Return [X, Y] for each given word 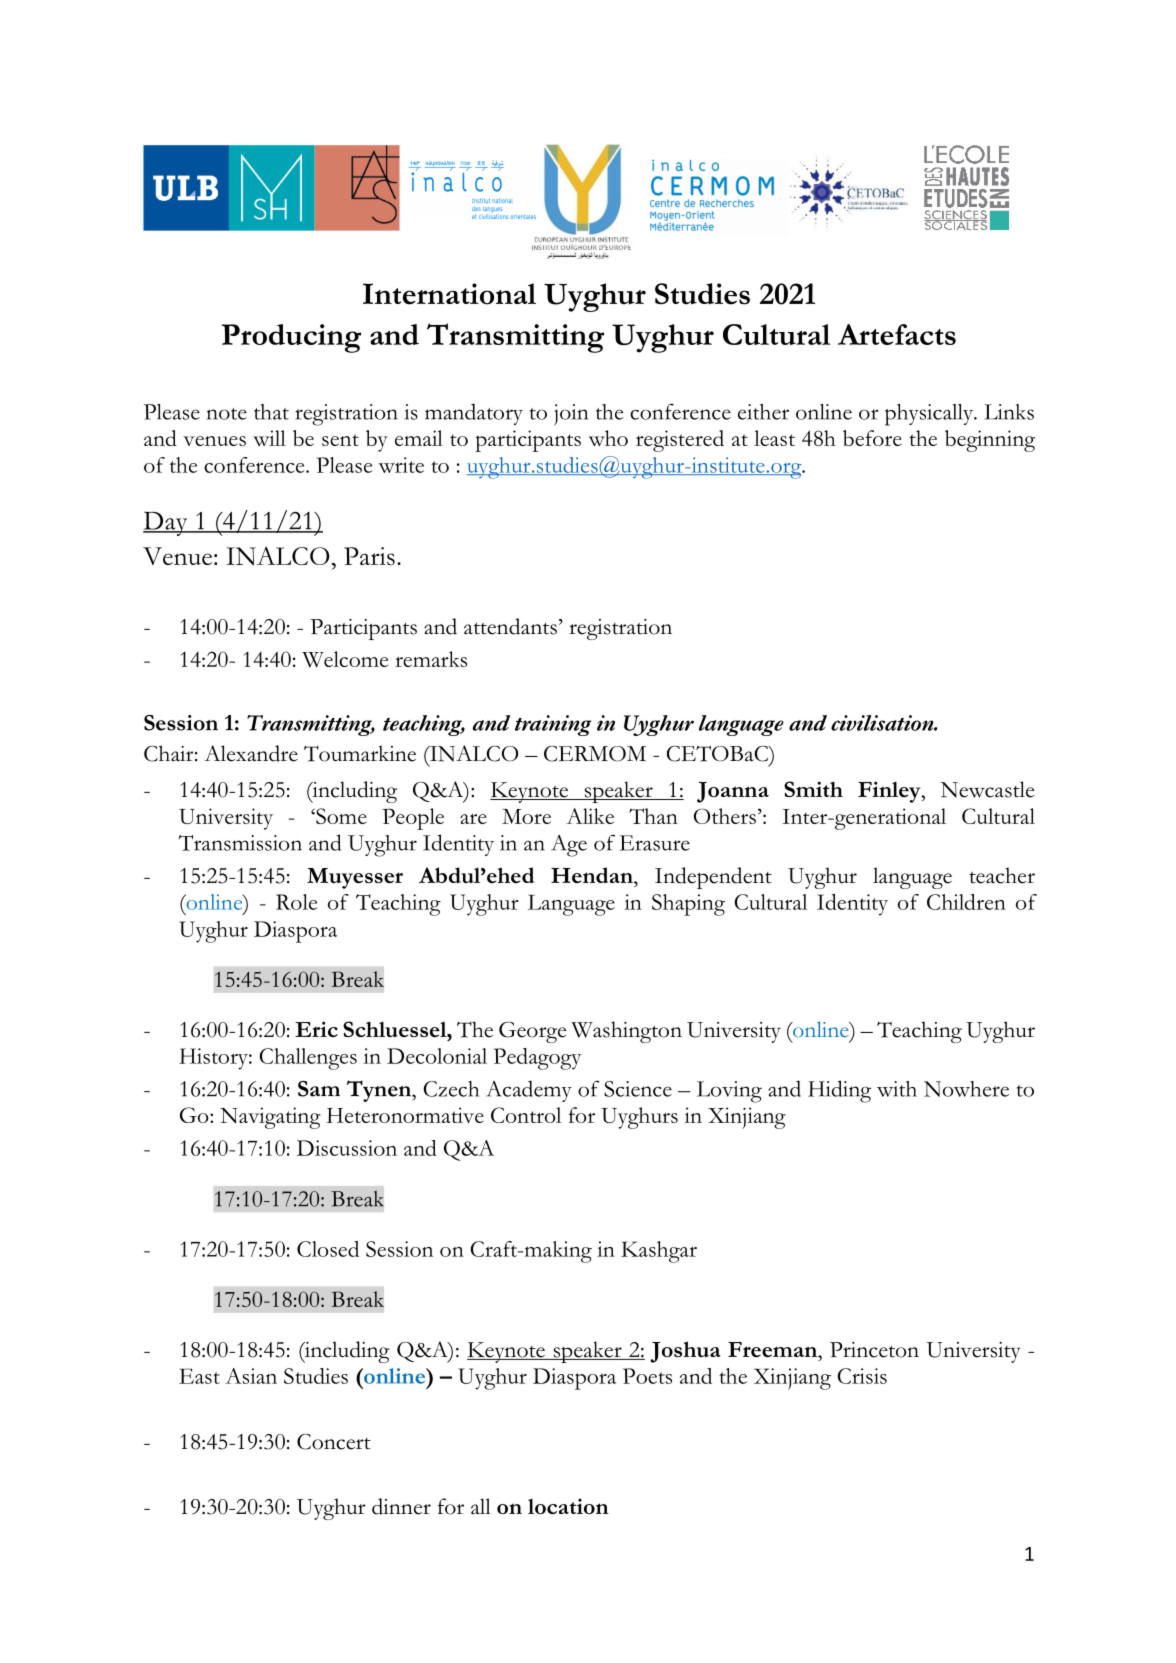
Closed [328, 1249]
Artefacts [897, 334]
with [897, 1089]
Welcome [345, 659]
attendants [510, 626]
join [571, 415]
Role [297, 902]
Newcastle [987, 789]
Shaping [688, 905]
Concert [334, 1442]
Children [966, 902]
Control [526, 1115]
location [568, 1506]
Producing [291, 338]
